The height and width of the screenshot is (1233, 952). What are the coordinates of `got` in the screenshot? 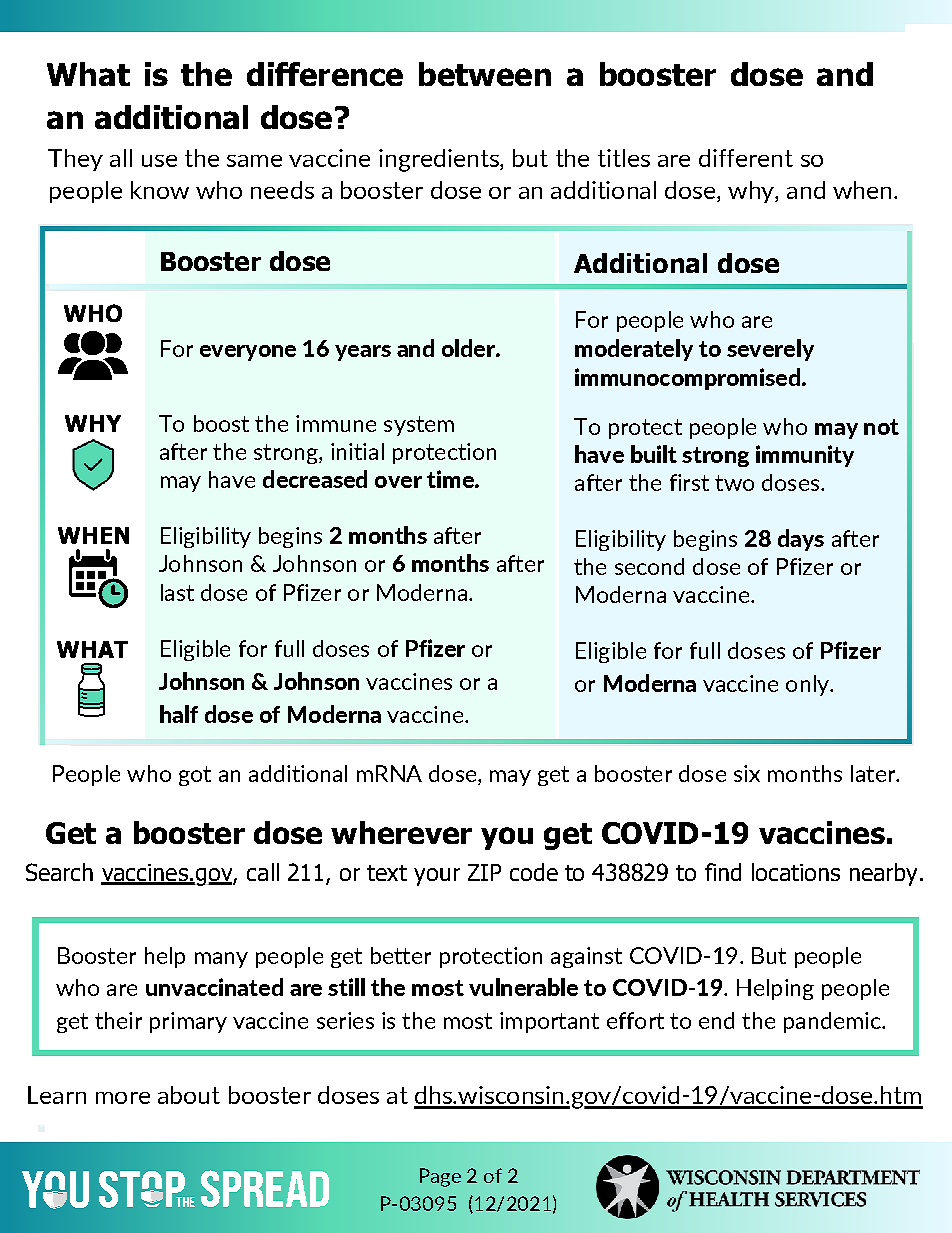 It's located at (195, 776).
